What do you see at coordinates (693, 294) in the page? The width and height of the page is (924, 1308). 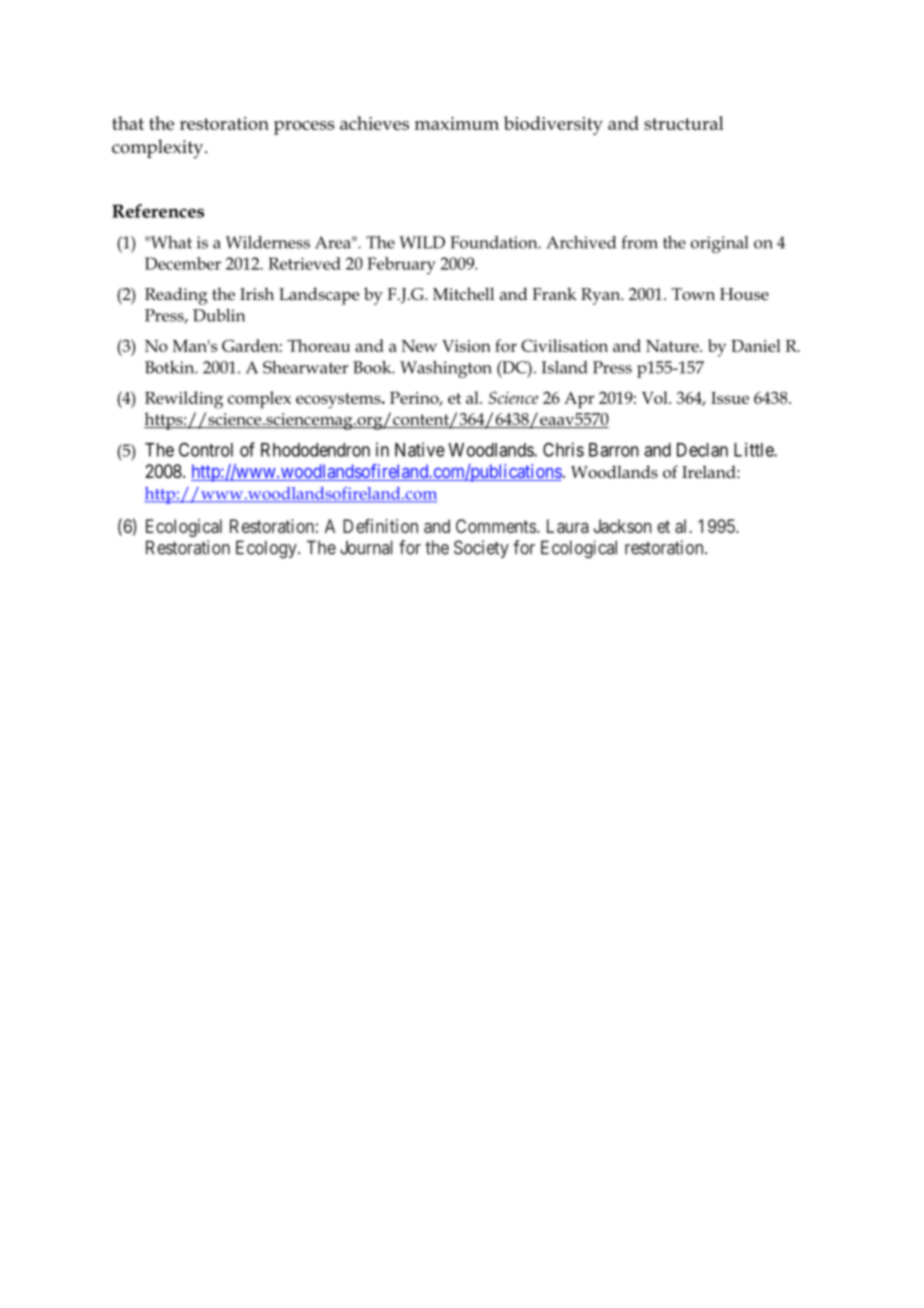 I see `Town` at bounding box center [693, 294].
